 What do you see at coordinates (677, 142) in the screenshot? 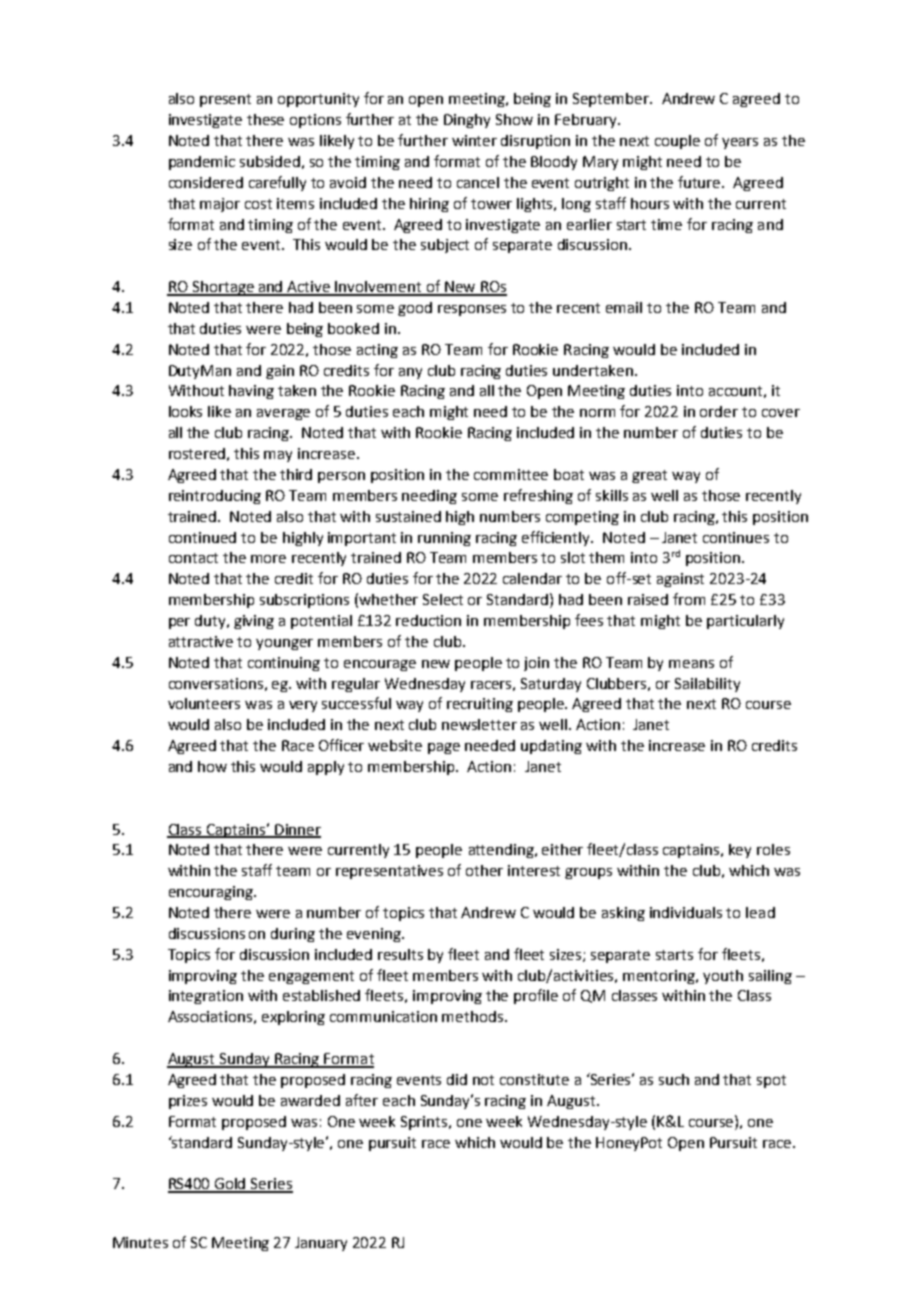
I see `couple` at bounding box center [677, 142].
